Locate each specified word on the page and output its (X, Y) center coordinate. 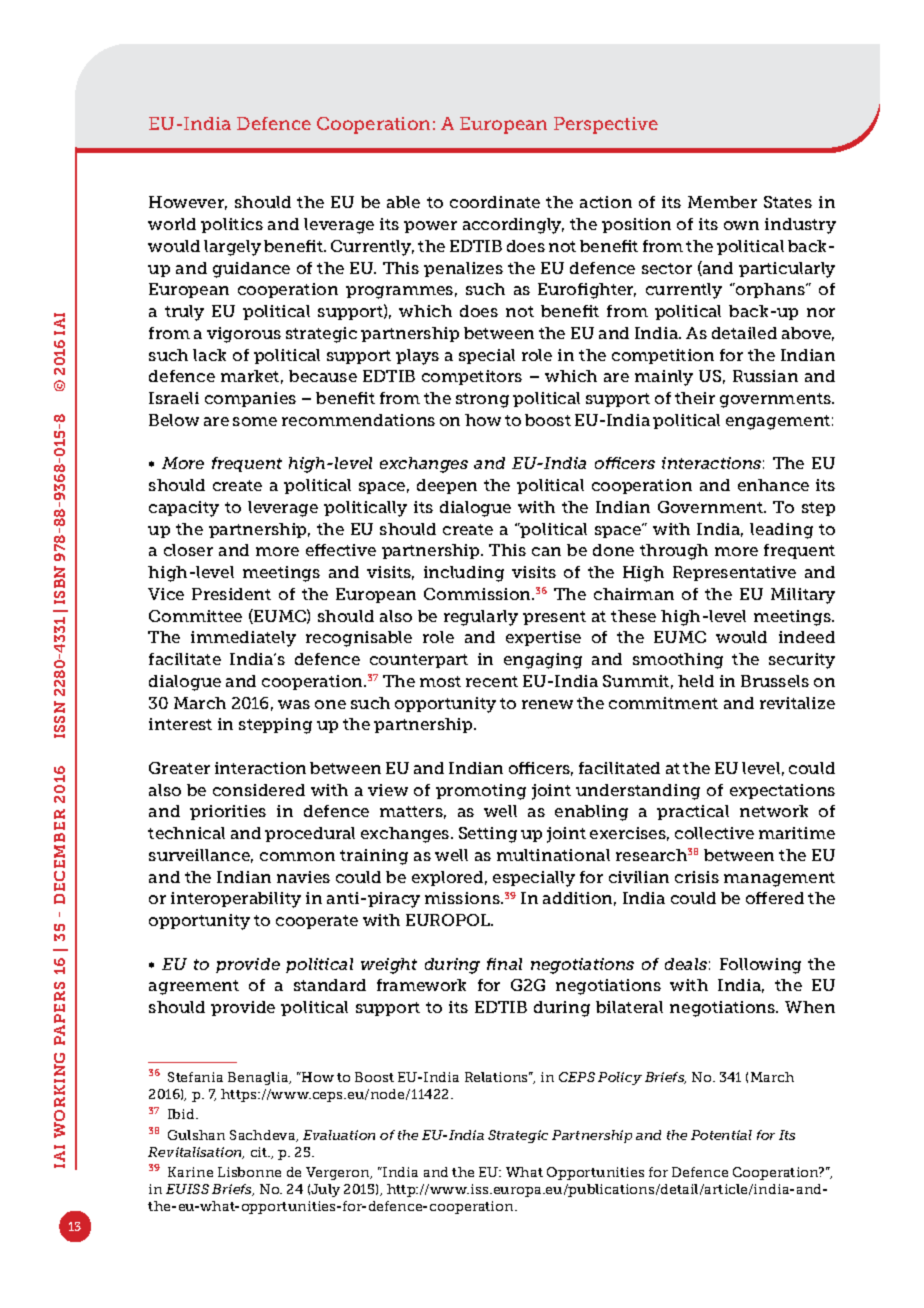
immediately (243, 639)
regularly (481, 618)
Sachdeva (264, 1136)
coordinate (495, 202)
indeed (807, 637)
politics (232, 225)
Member (722, 202)
